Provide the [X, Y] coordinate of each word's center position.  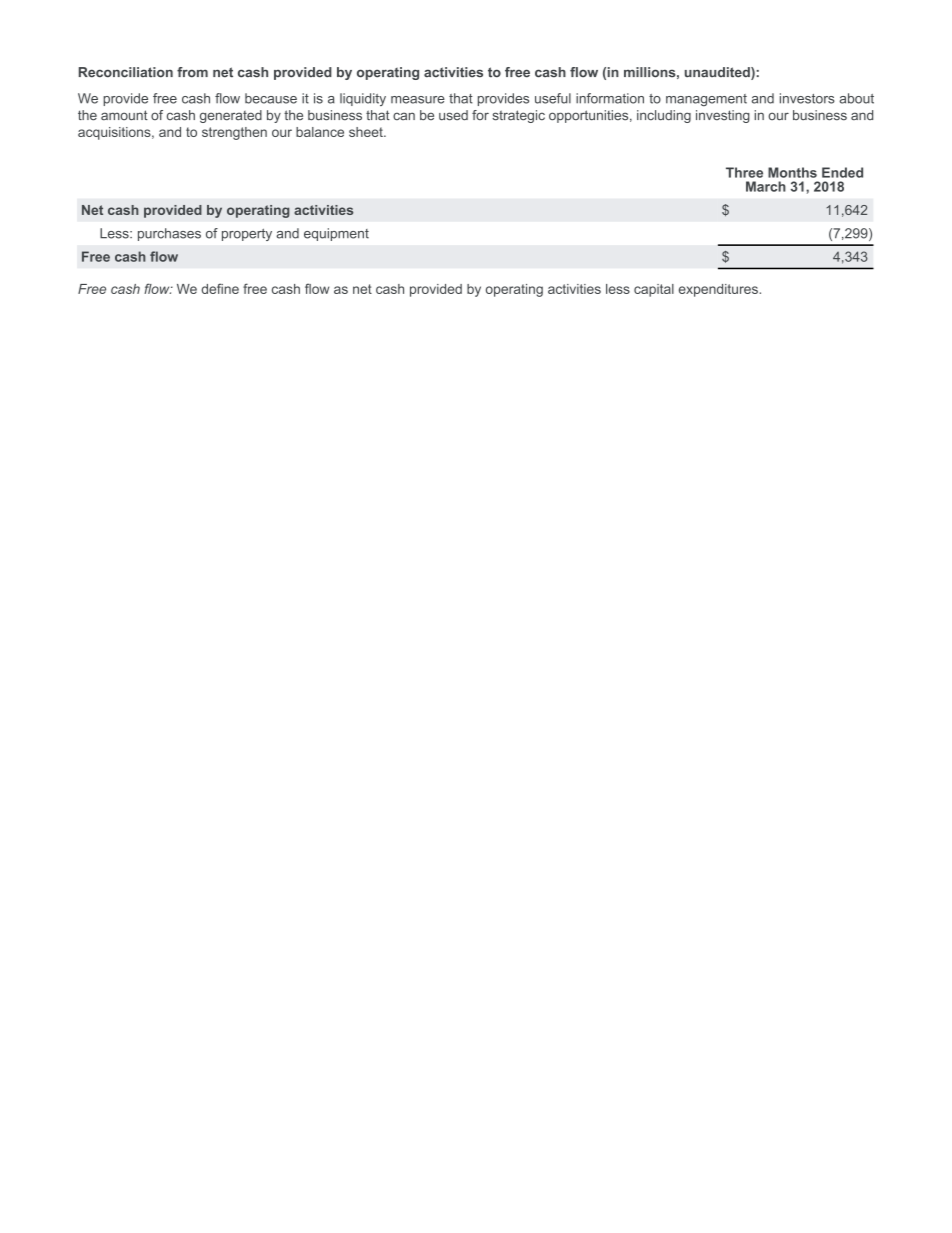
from [192, 72]
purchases [169, 234]
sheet [367, 132]
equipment [336, 234]
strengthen [234, 133]
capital [654, 290]
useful [553, 98]
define [220, 288]
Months [792, 172]
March [766, 186]
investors [807, 98]
